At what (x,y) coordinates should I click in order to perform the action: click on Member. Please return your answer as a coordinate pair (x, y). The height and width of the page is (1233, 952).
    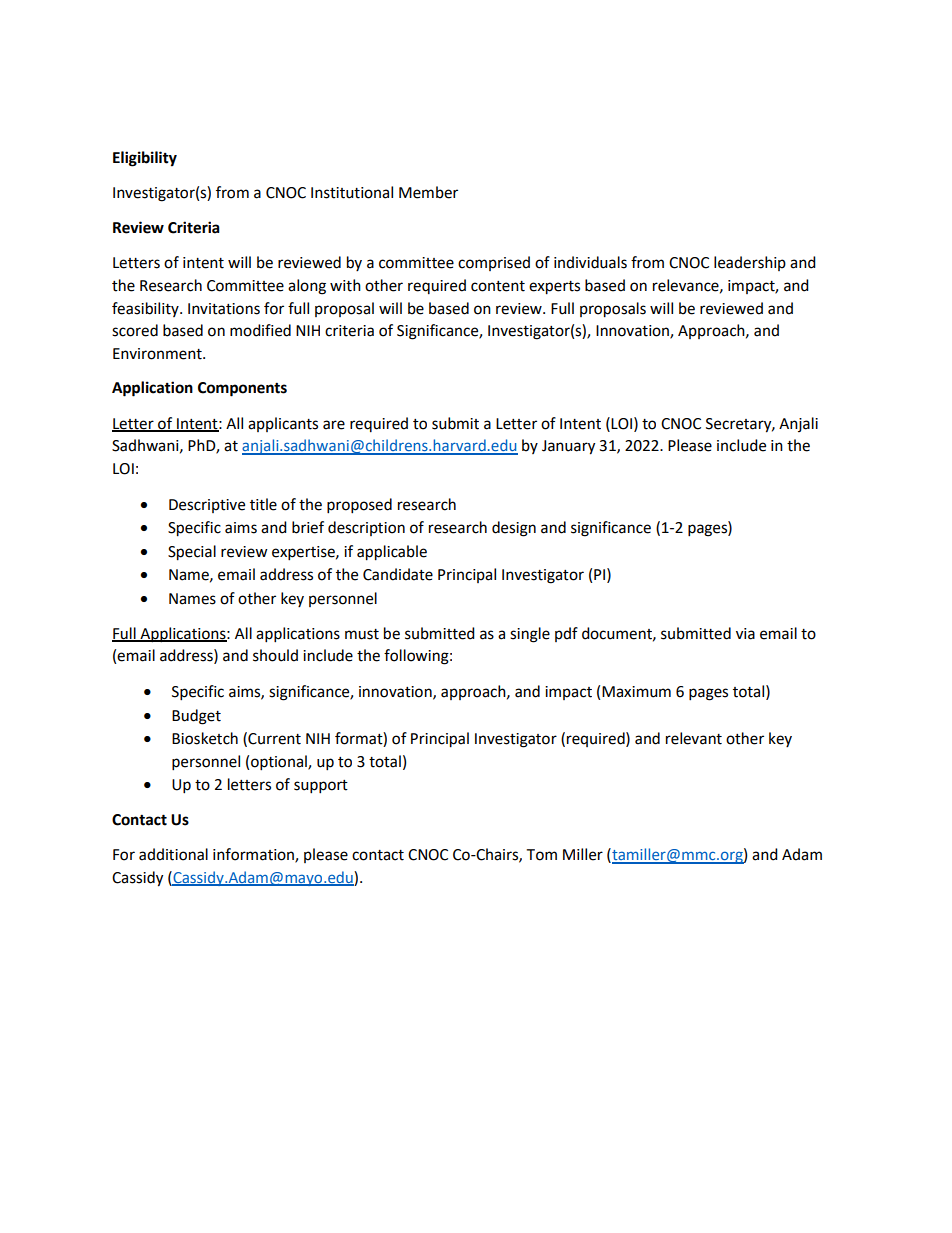
    Looking at the image, I should click on (428, 192).
